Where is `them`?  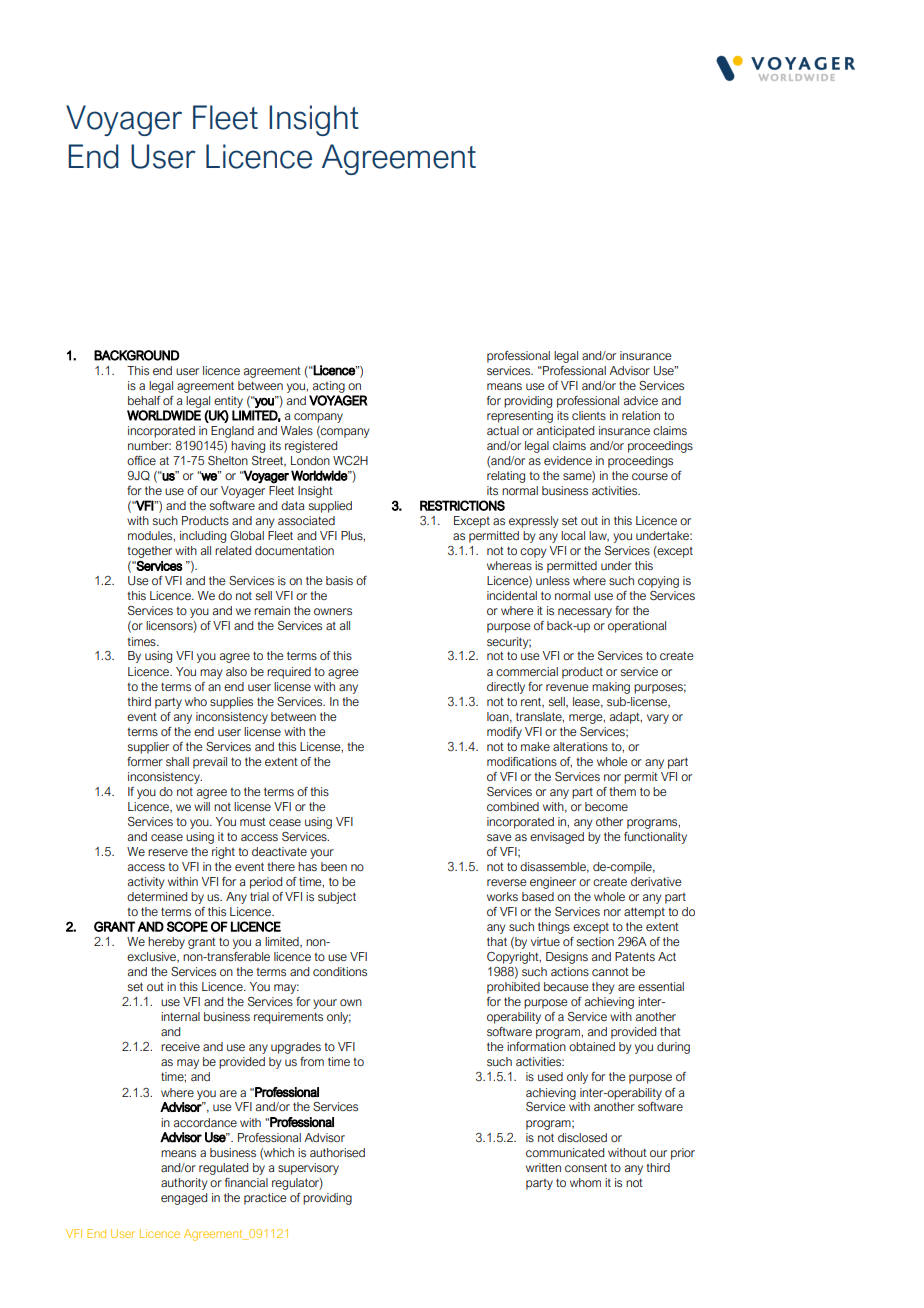
them is located at coordinates (622, 791).
